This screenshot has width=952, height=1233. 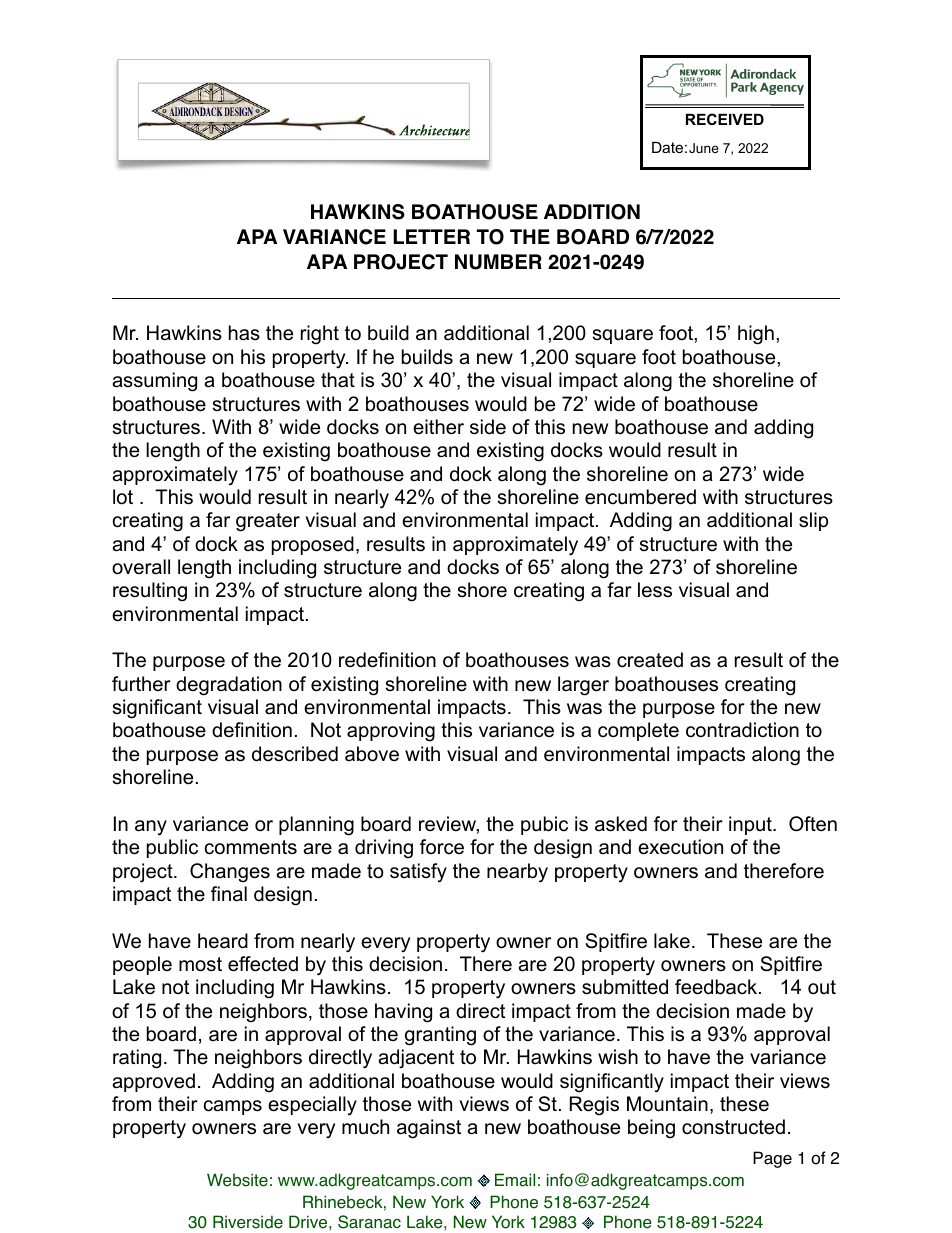 I want to click on less, so click(x=655, y=590).
